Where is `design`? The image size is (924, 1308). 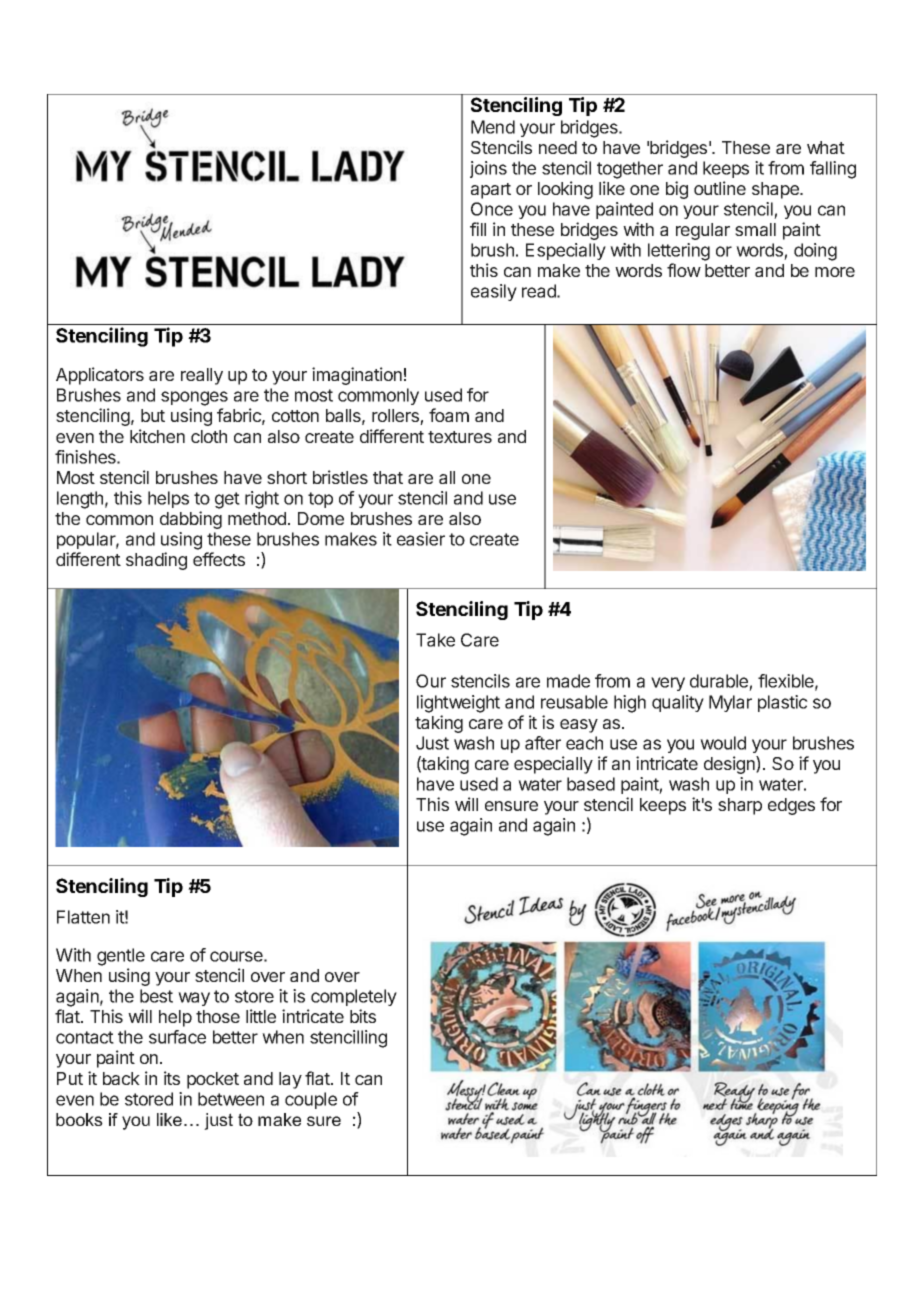 design is located at coordinates (730, 765).
